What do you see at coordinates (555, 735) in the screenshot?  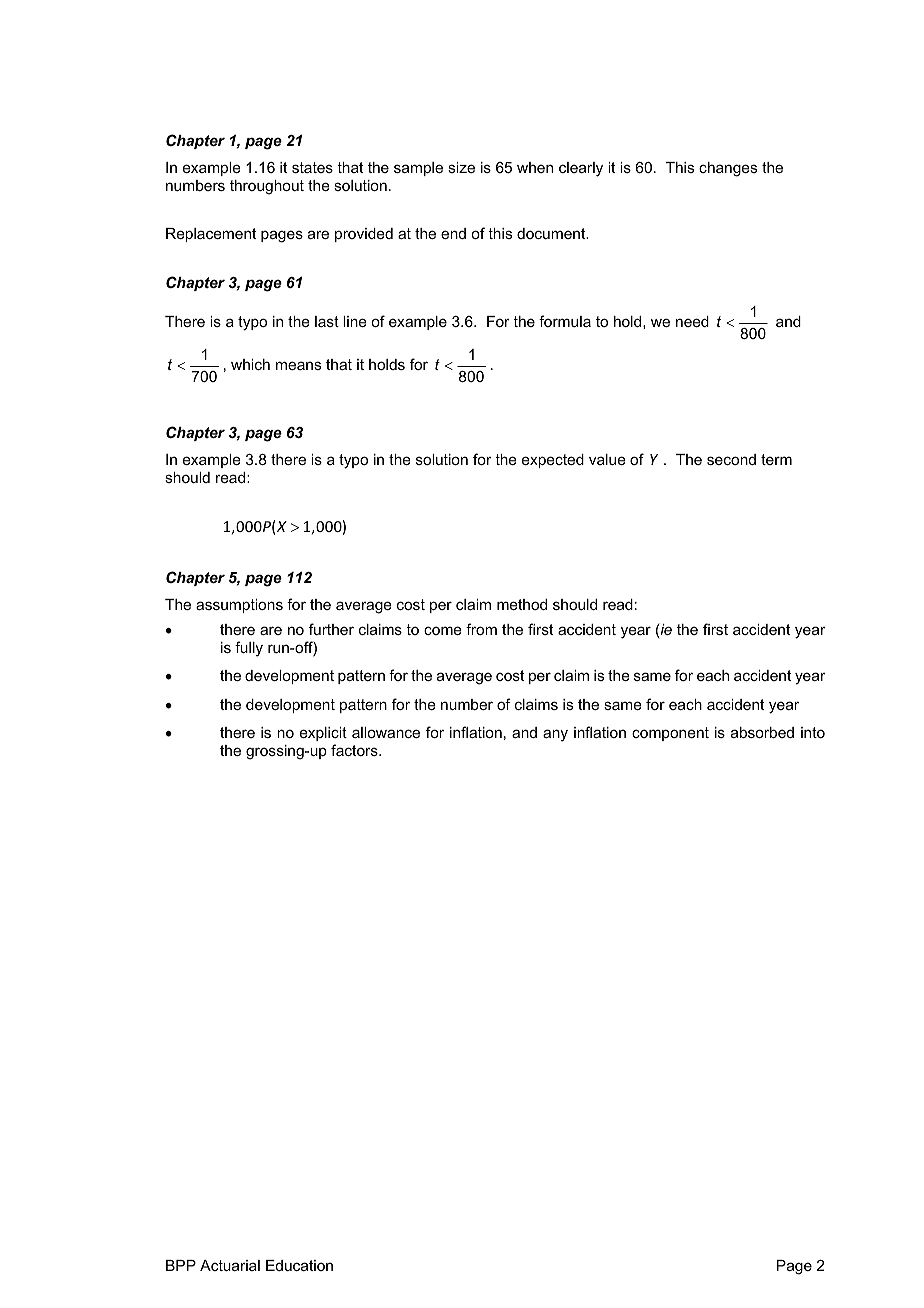 I see `any` at bounding box center [555, 735].
